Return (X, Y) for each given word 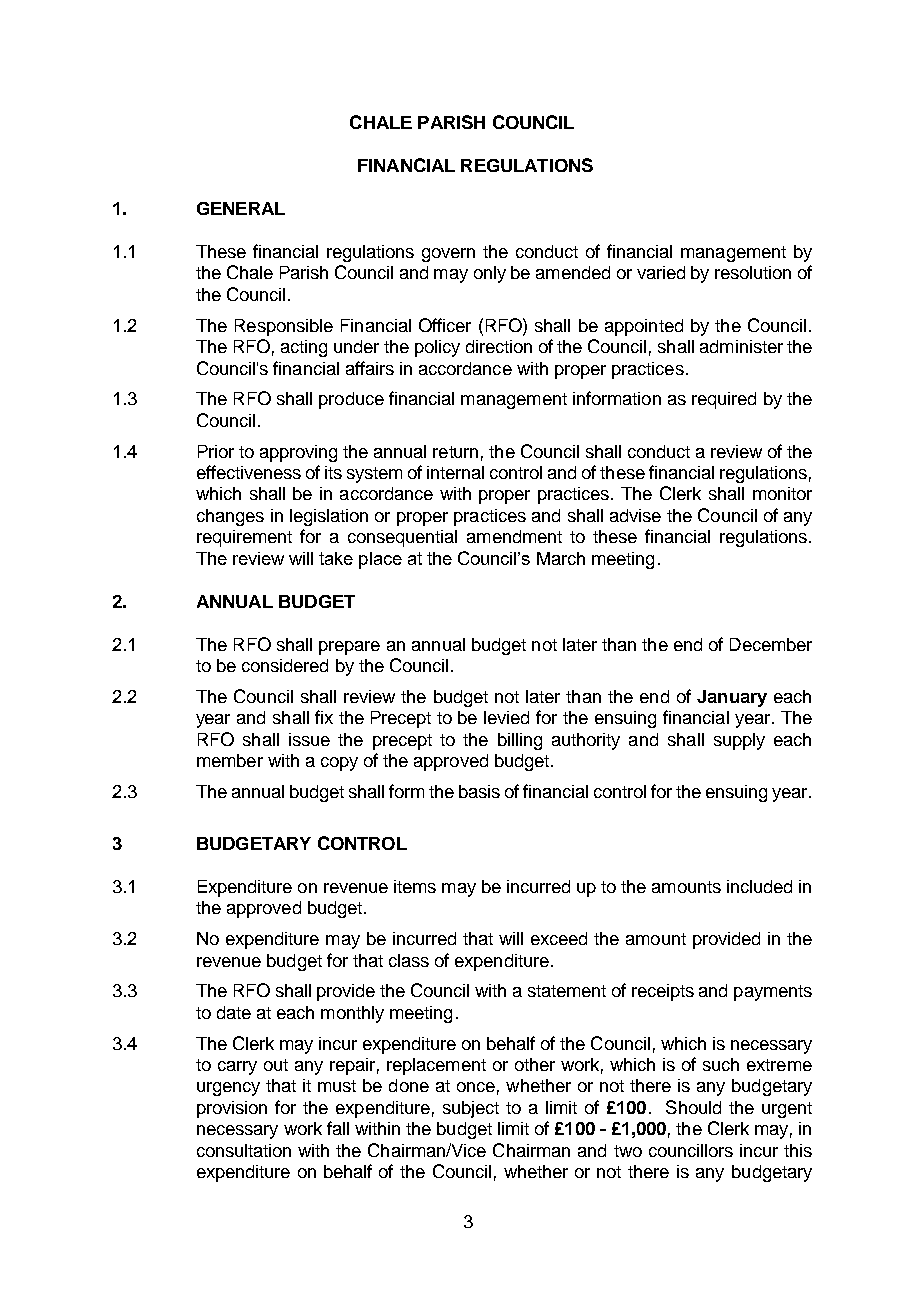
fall (338, 1128)
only (490, 274)
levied (506, 717)
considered (285, 665)
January (732, 698)
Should (693, 1107)
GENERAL (241, 208)
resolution (753, 272)
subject (471, 1109)
